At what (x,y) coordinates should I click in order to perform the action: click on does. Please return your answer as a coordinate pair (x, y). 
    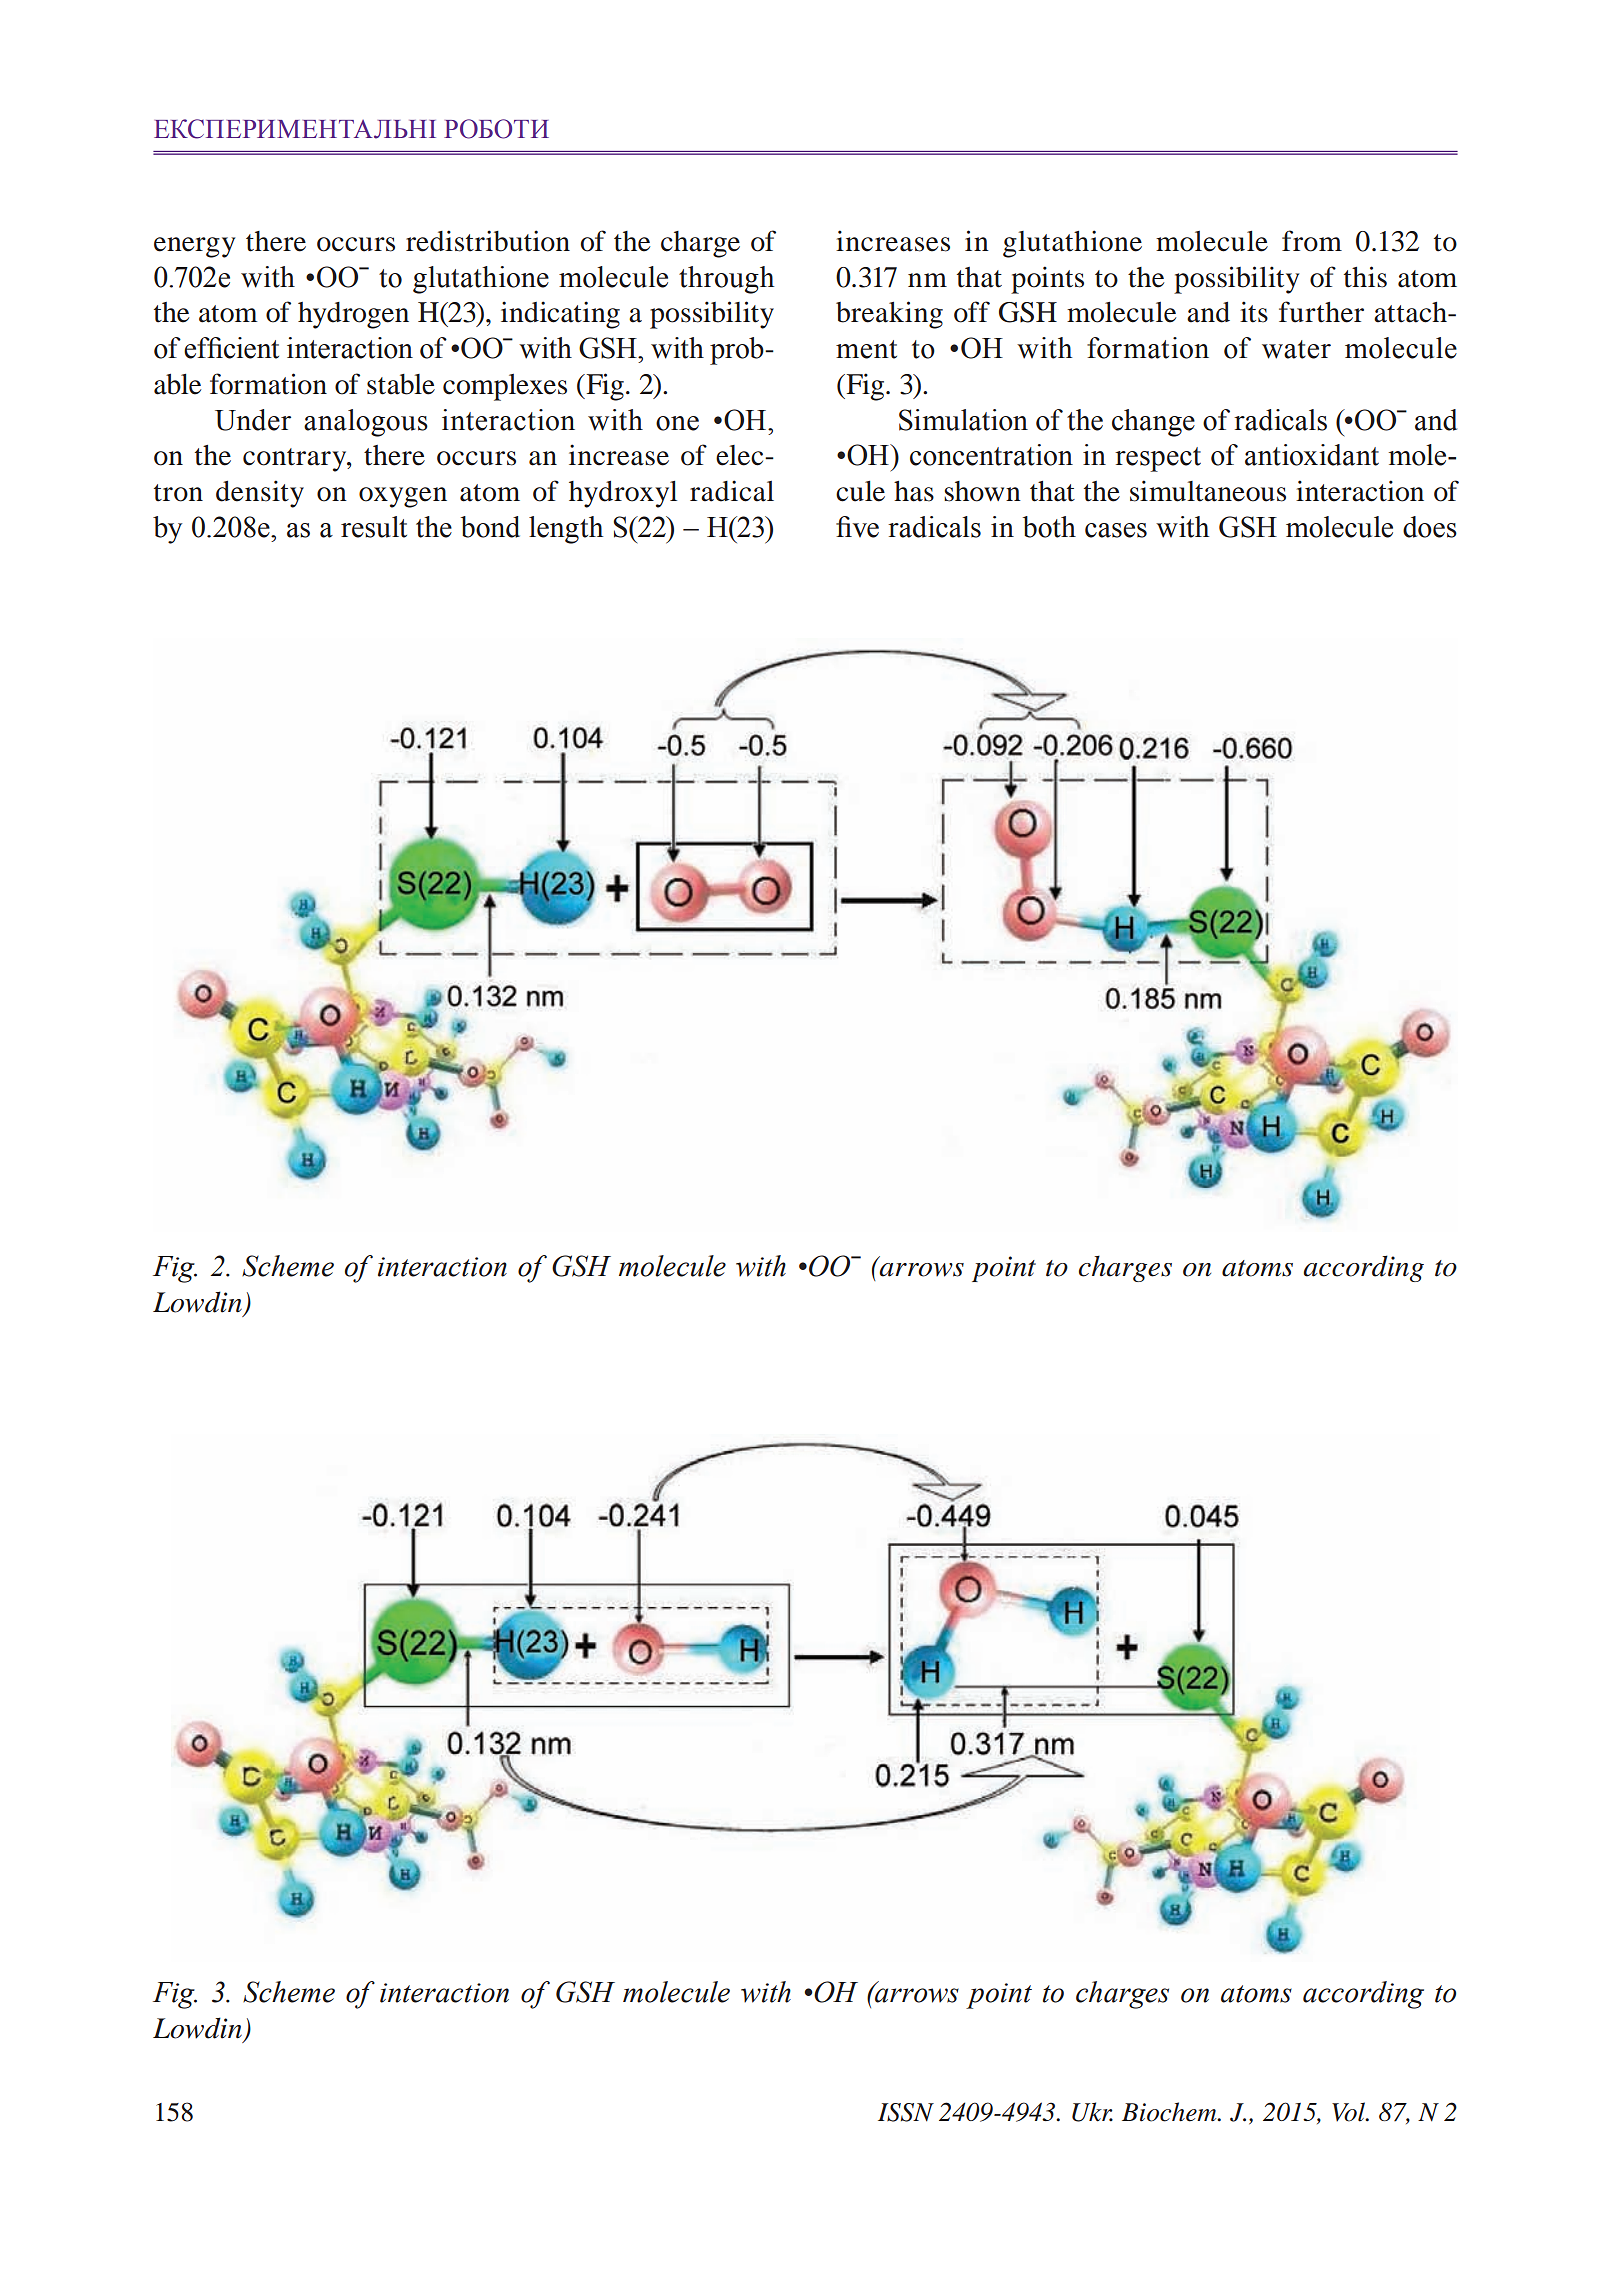
    Looking at the image, I should click on (1430, 527).
